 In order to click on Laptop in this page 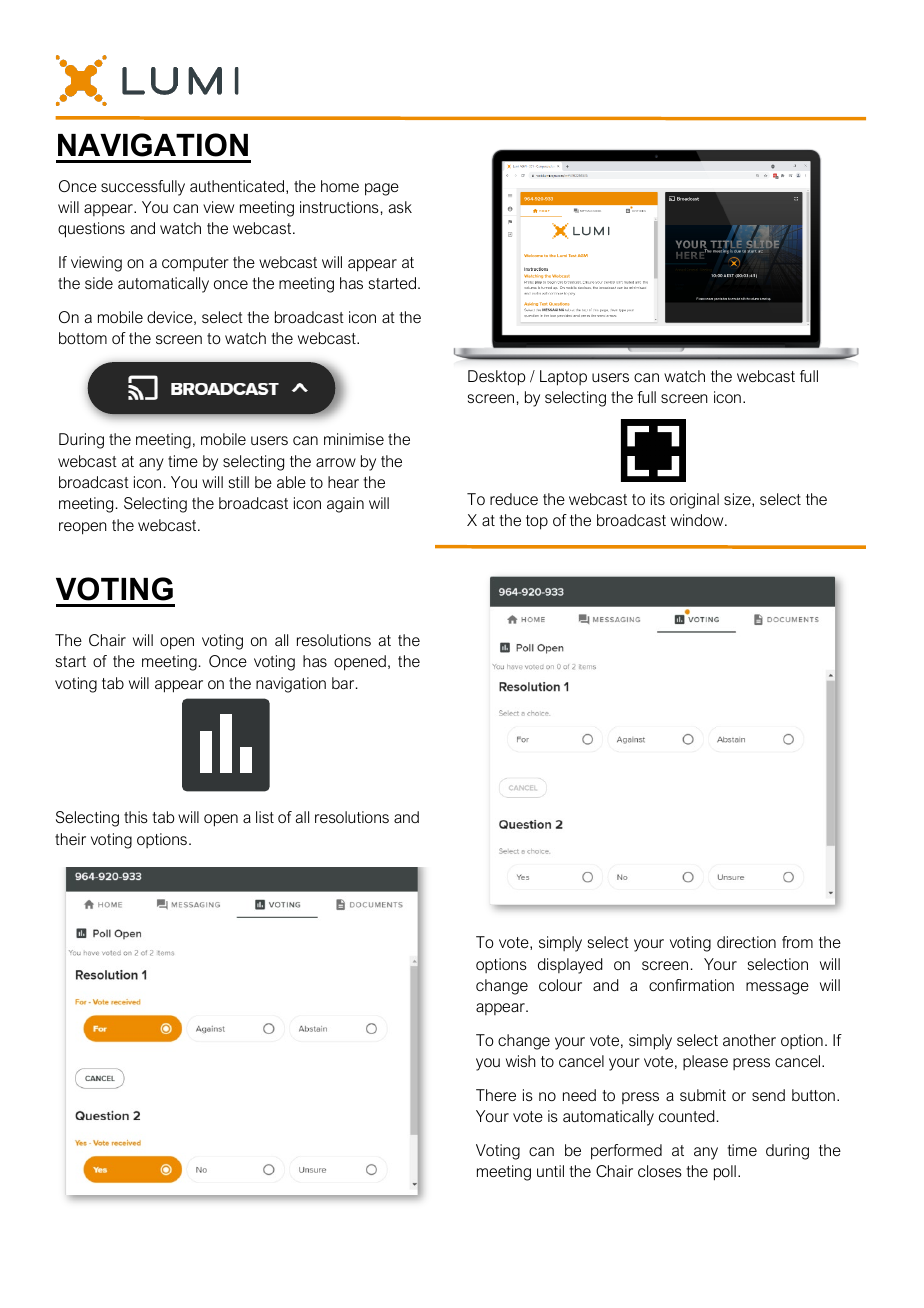, I will do `click(563, 378)`.
